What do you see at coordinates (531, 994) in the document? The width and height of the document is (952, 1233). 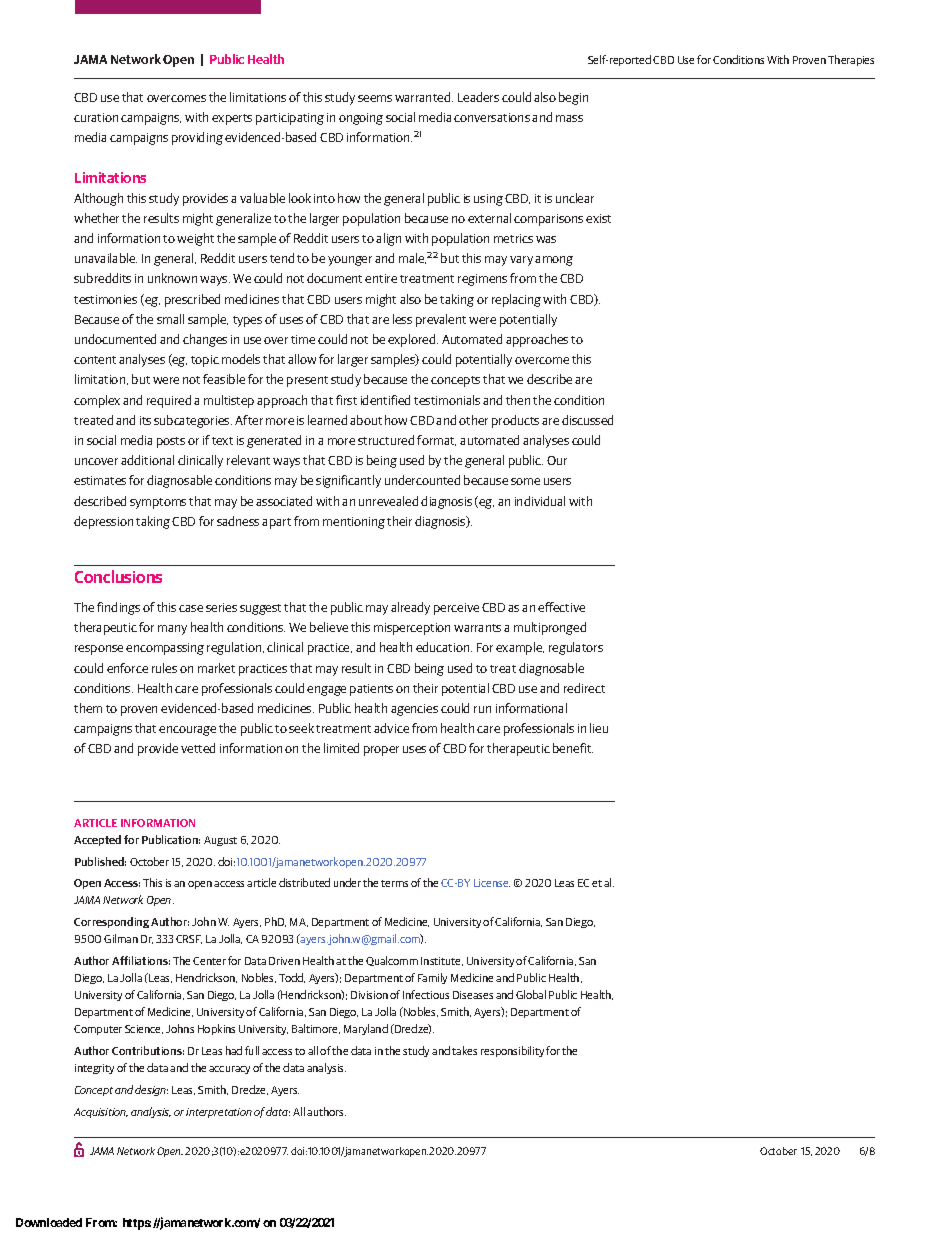 I see `Global` at bounding box center [531, 994].
